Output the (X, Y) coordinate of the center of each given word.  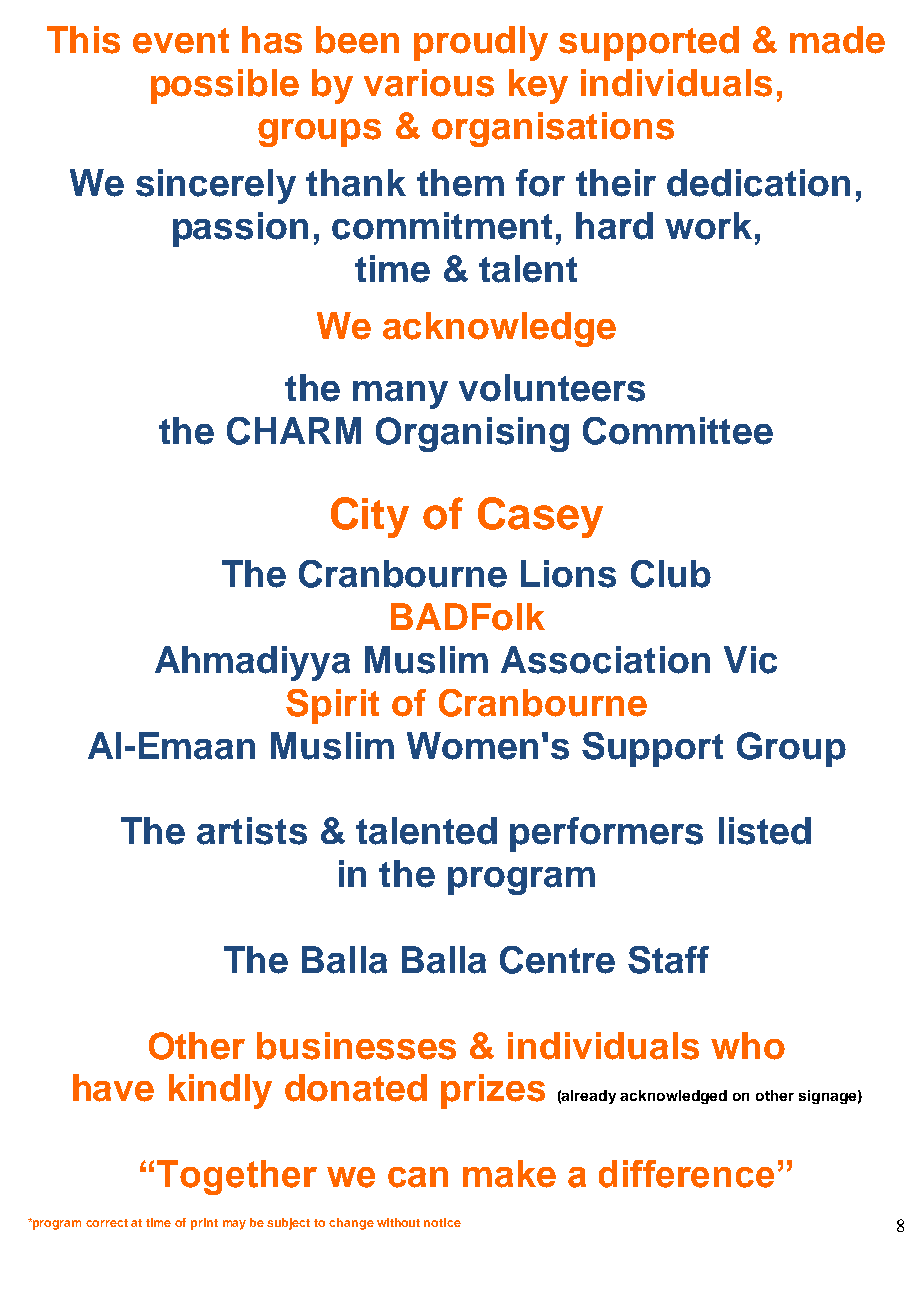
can (418, 1177)
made (837, 40)
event (181, 41)
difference (686, 1174)
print (204, 1224)
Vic (750, 660)
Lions (568, 574)
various (429, 83)
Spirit (332, 706)
